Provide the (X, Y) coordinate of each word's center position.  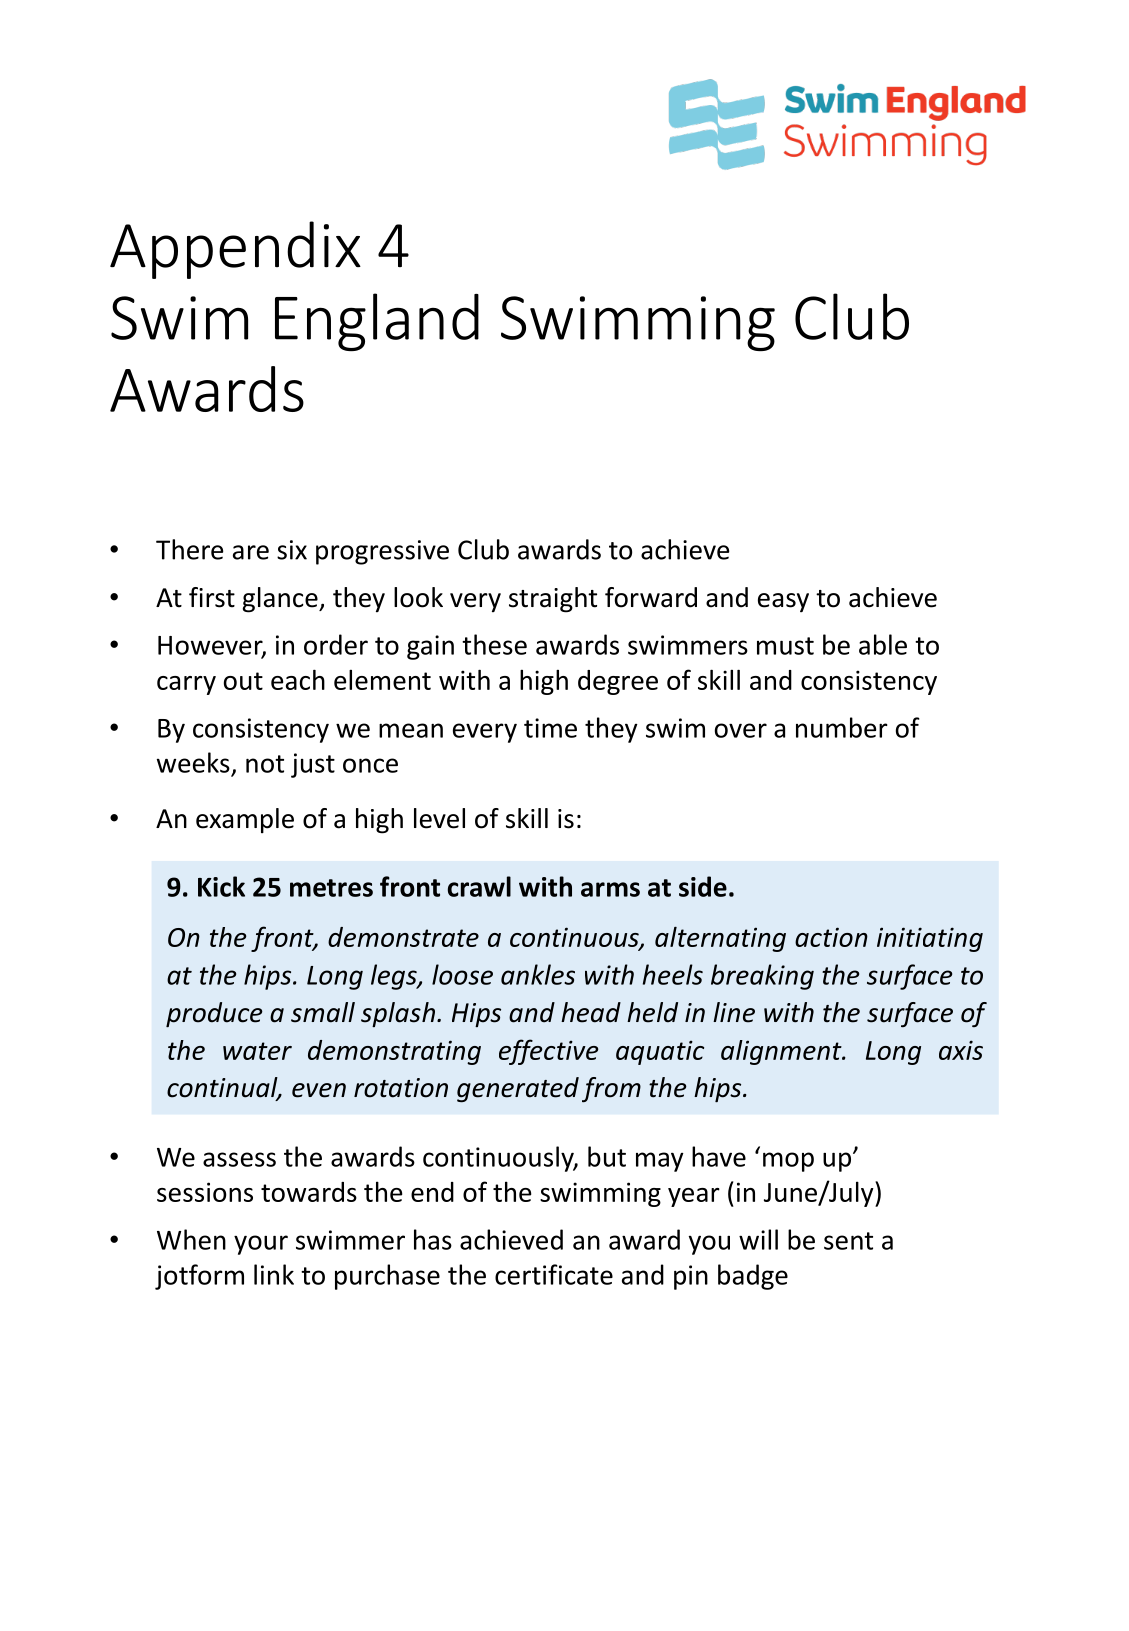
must (785, 646)
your (261, 1245)
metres (331, 888)
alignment (782, 1052)
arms (610, 889)
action (831, 937)
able (883, 644)
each (298, 679)
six (292, 550)
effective (549, 1052)
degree (618, 682)
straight (553, 600)
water (257, 1051)
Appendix (235, 250)
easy (783, 603)
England (377, 322)
